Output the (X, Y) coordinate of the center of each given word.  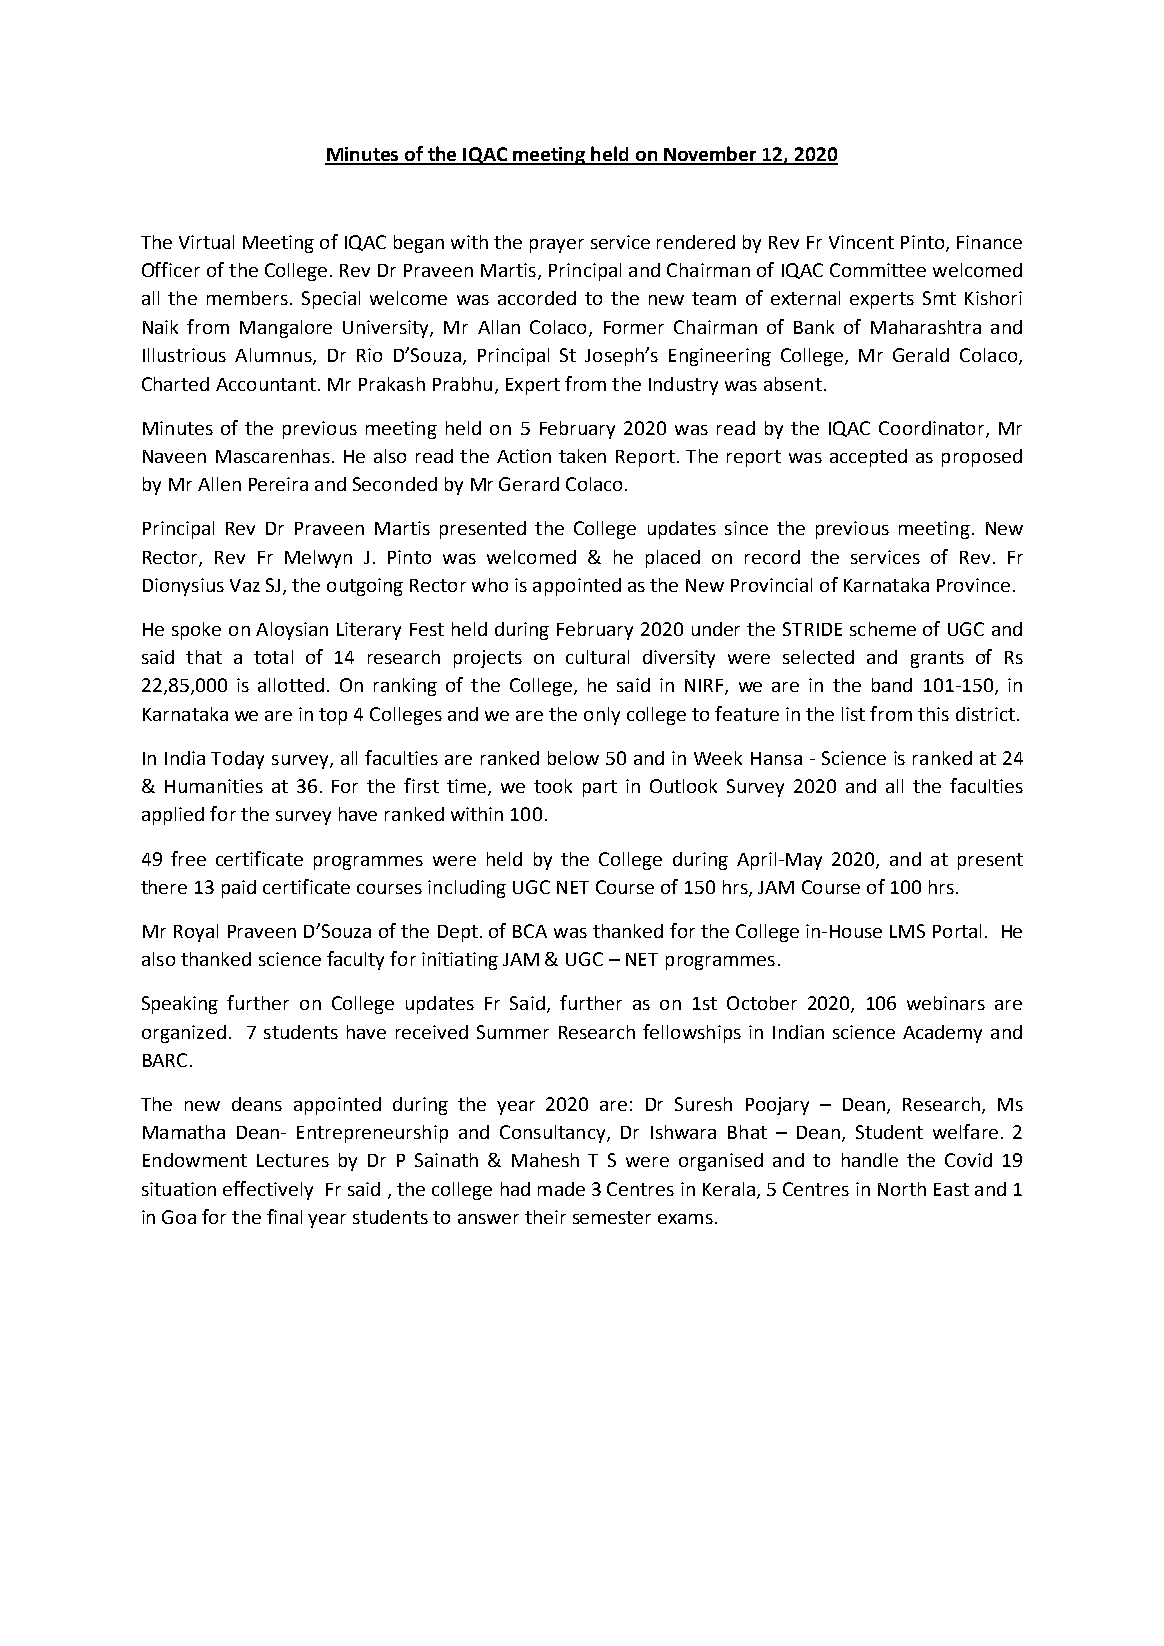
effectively (268, 1190)
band (892, 685)
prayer (557, 246)
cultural (597, 657)
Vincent (861, 242)
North (902, 1189)
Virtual (206, 242)
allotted (291, 685)
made (561, 1189)
